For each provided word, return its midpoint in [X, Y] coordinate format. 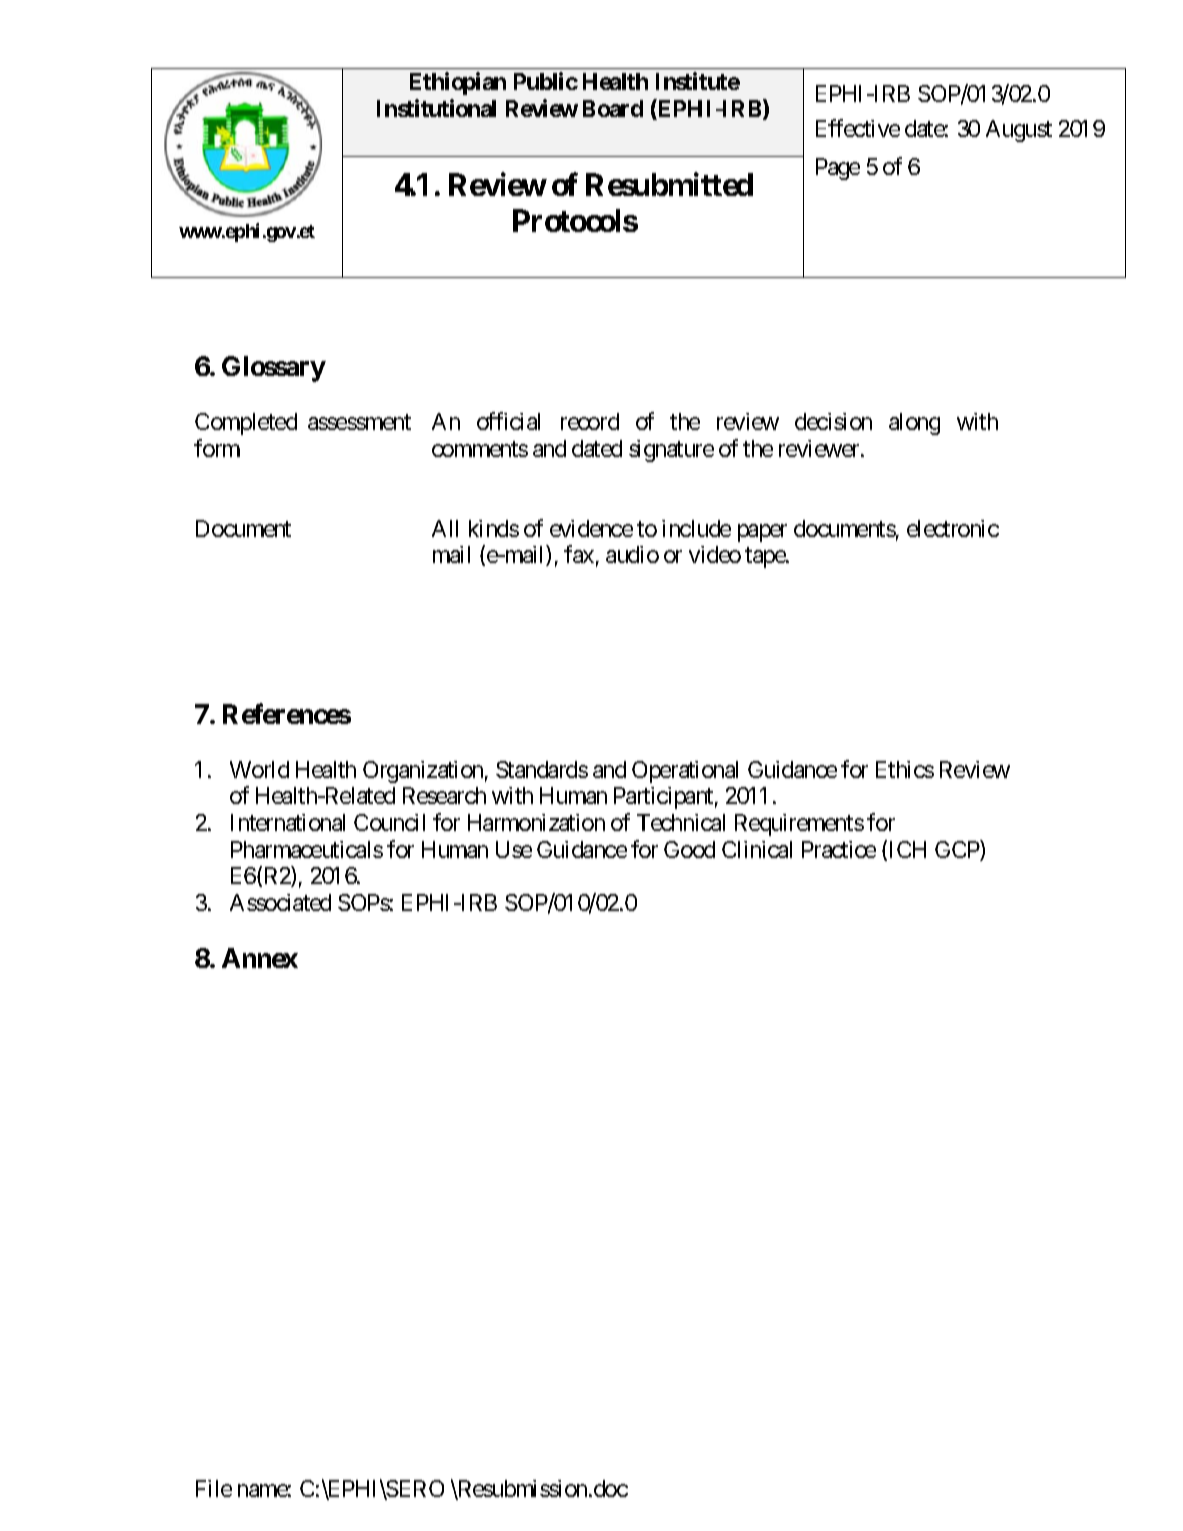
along [914, 424]
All [445, 528]
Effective [858, 128]
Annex [260, 958]
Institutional [436, 108]
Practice [839, 849]
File [214, 1488]
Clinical [757, 849]
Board [613, 108]
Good [689, 849]
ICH [908, 849]
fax [579, 554]
